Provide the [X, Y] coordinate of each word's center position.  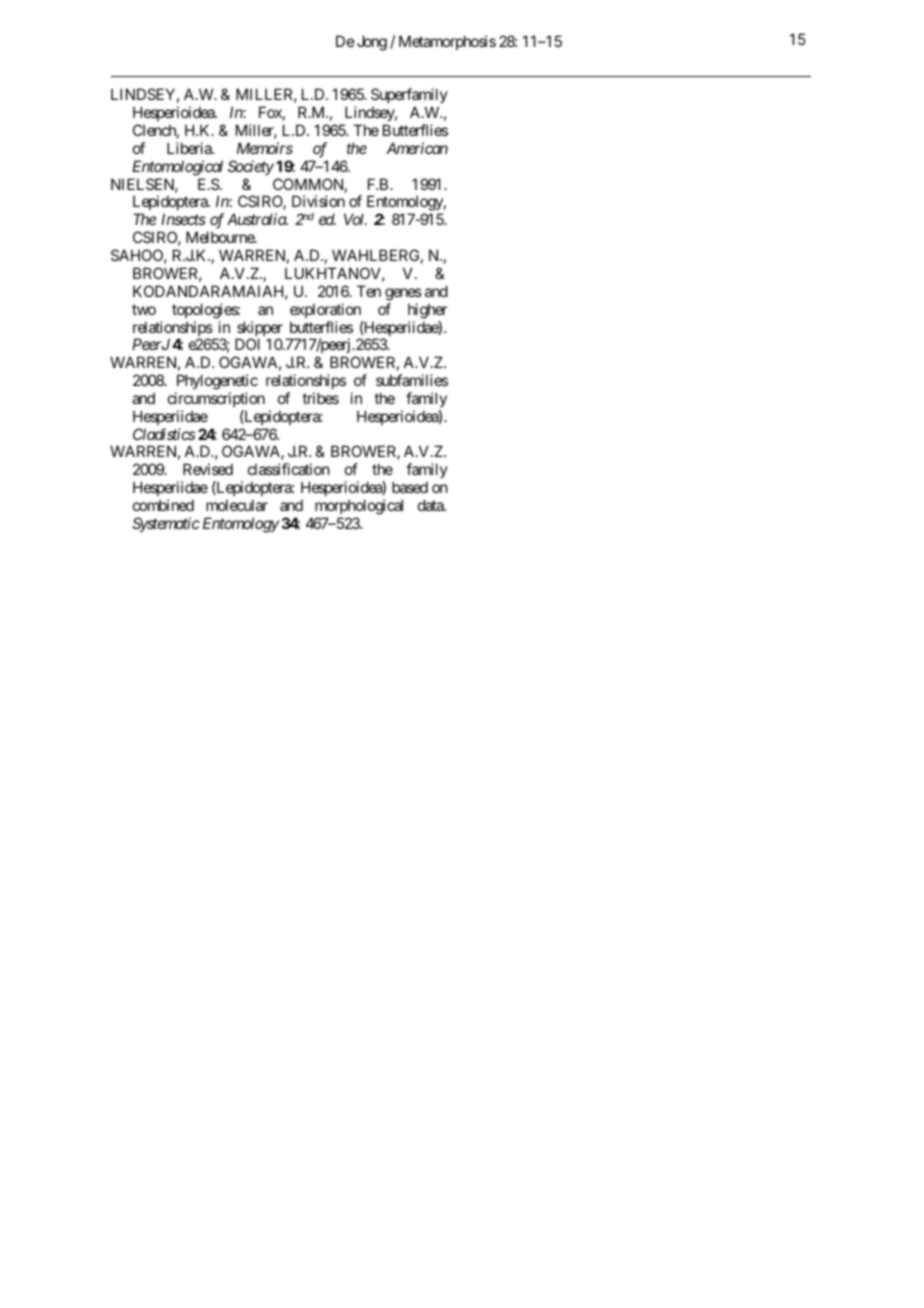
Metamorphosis [447, 42]
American [417, 148]
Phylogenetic [217, 382]
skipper [259, 330]
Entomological [177, 168]
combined [163, 505]
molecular [237, 505]
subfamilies [412, 380]
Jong [372, 43]
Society [251, 167]
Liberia [190, 148]
